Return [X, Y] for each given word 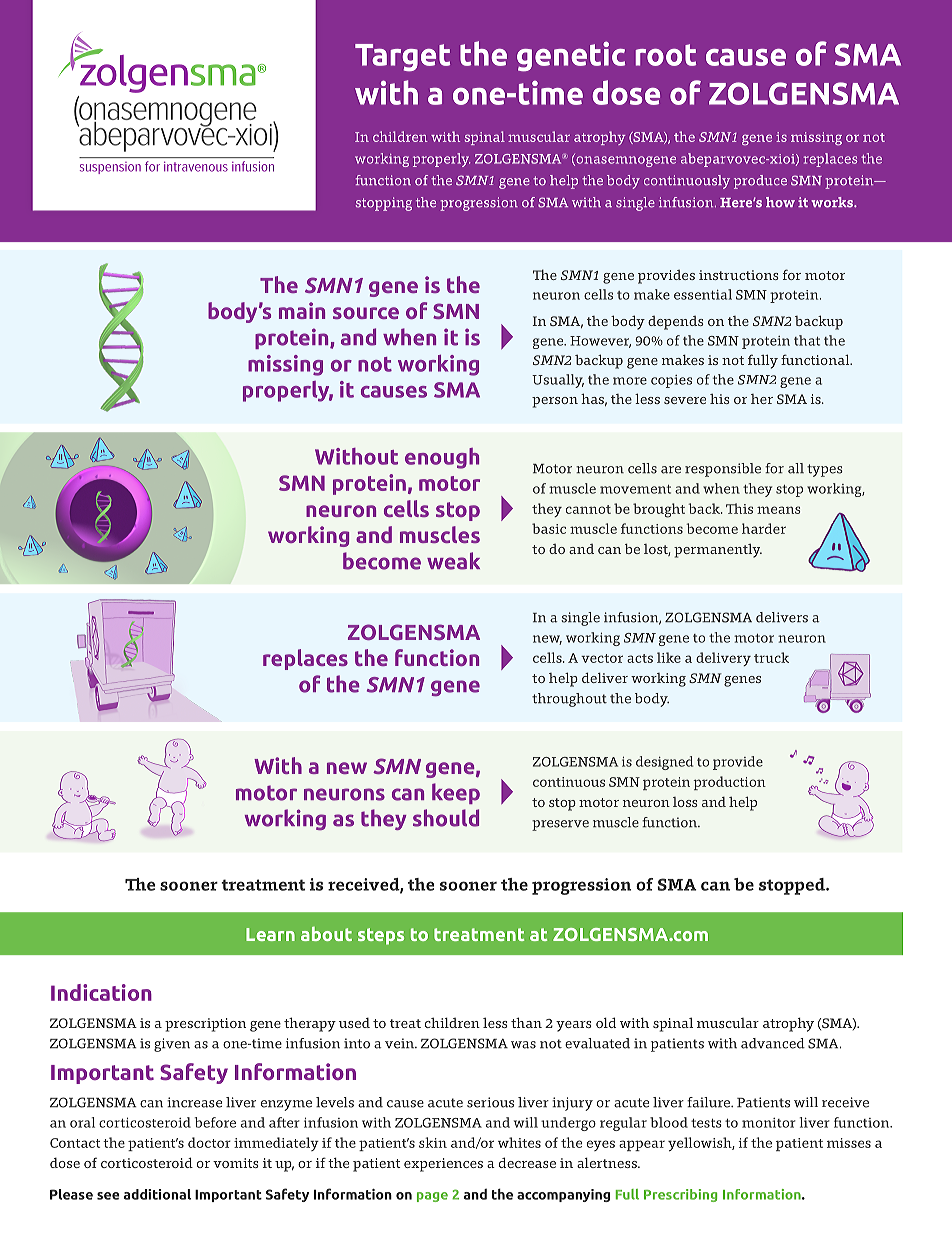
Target [402, 58]
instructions [739, 275]
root [666, 55]
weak [453, 561]
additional [157, 1194]
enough [442, 458]
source [366, 313]
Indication [101, 992]
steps [381, 936]
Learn [270, 934]
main [302, 310]
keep [456, 793]
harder [764, 528]
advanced [773, 1043]
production [729, 783]
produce [760, 182]
